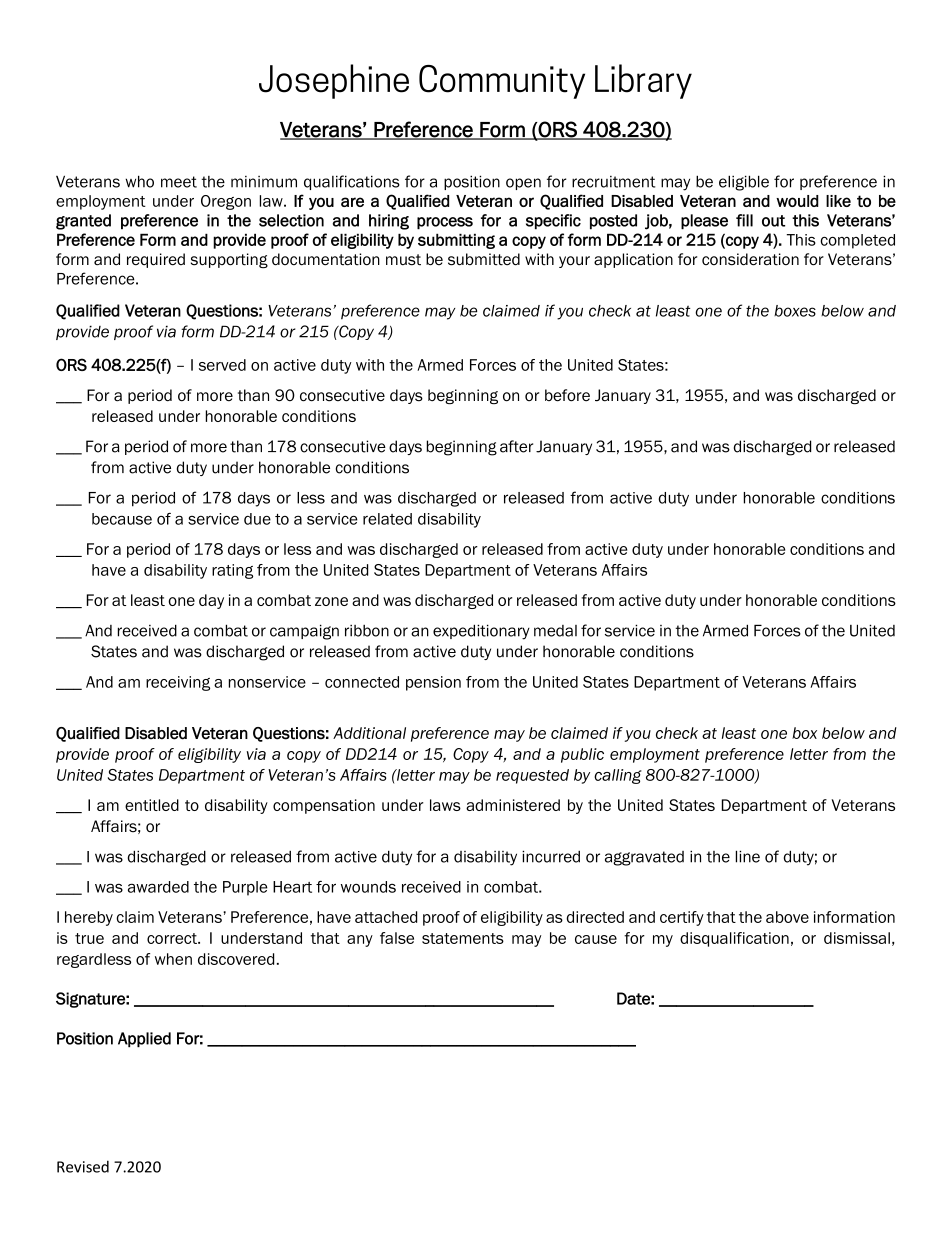  What do you see at coordinates (555, 631) in the document?
I see `medal` at bounding box center [555, 631].
